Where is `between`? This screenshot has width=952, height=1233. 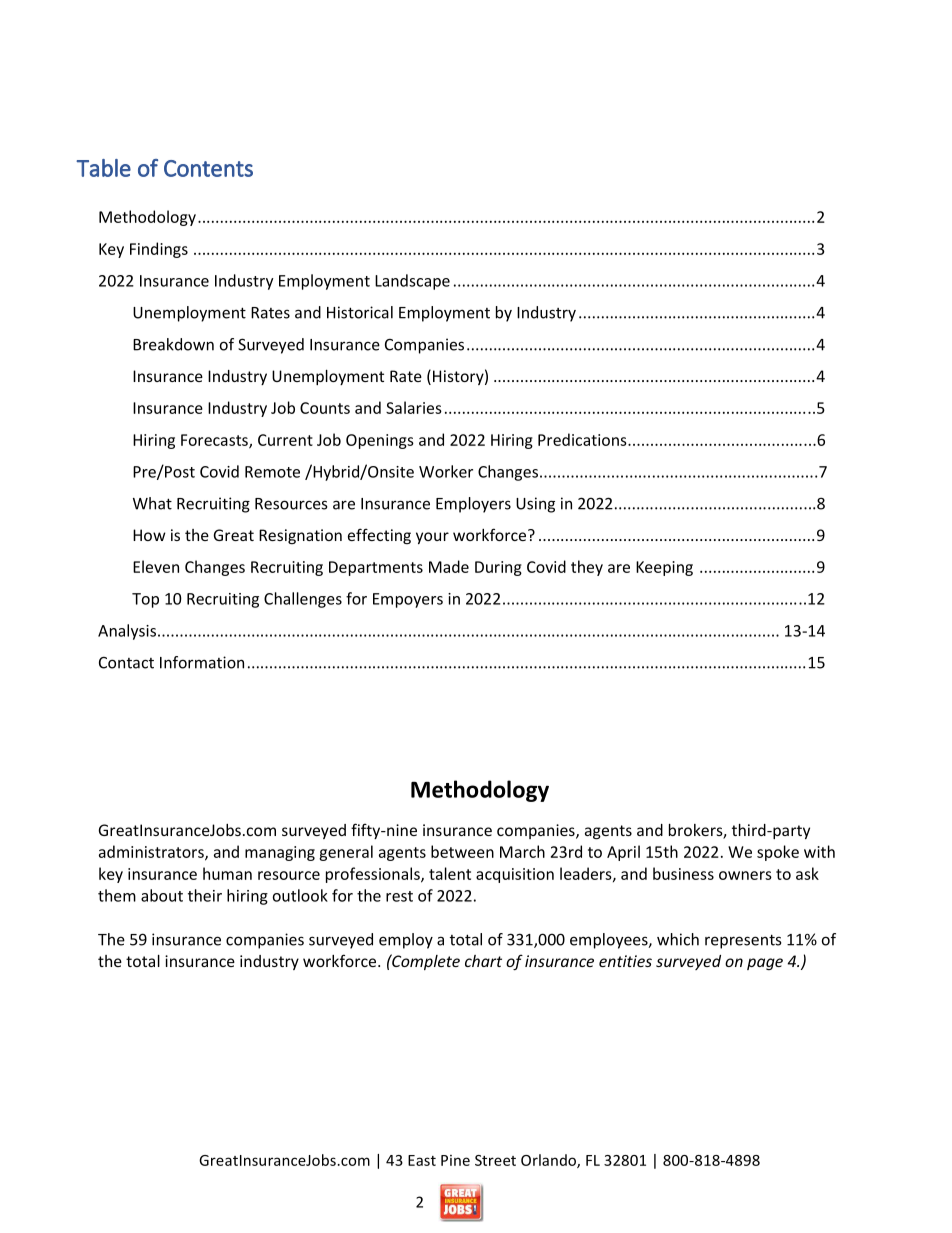 between is located at coordinates (462, 851).
